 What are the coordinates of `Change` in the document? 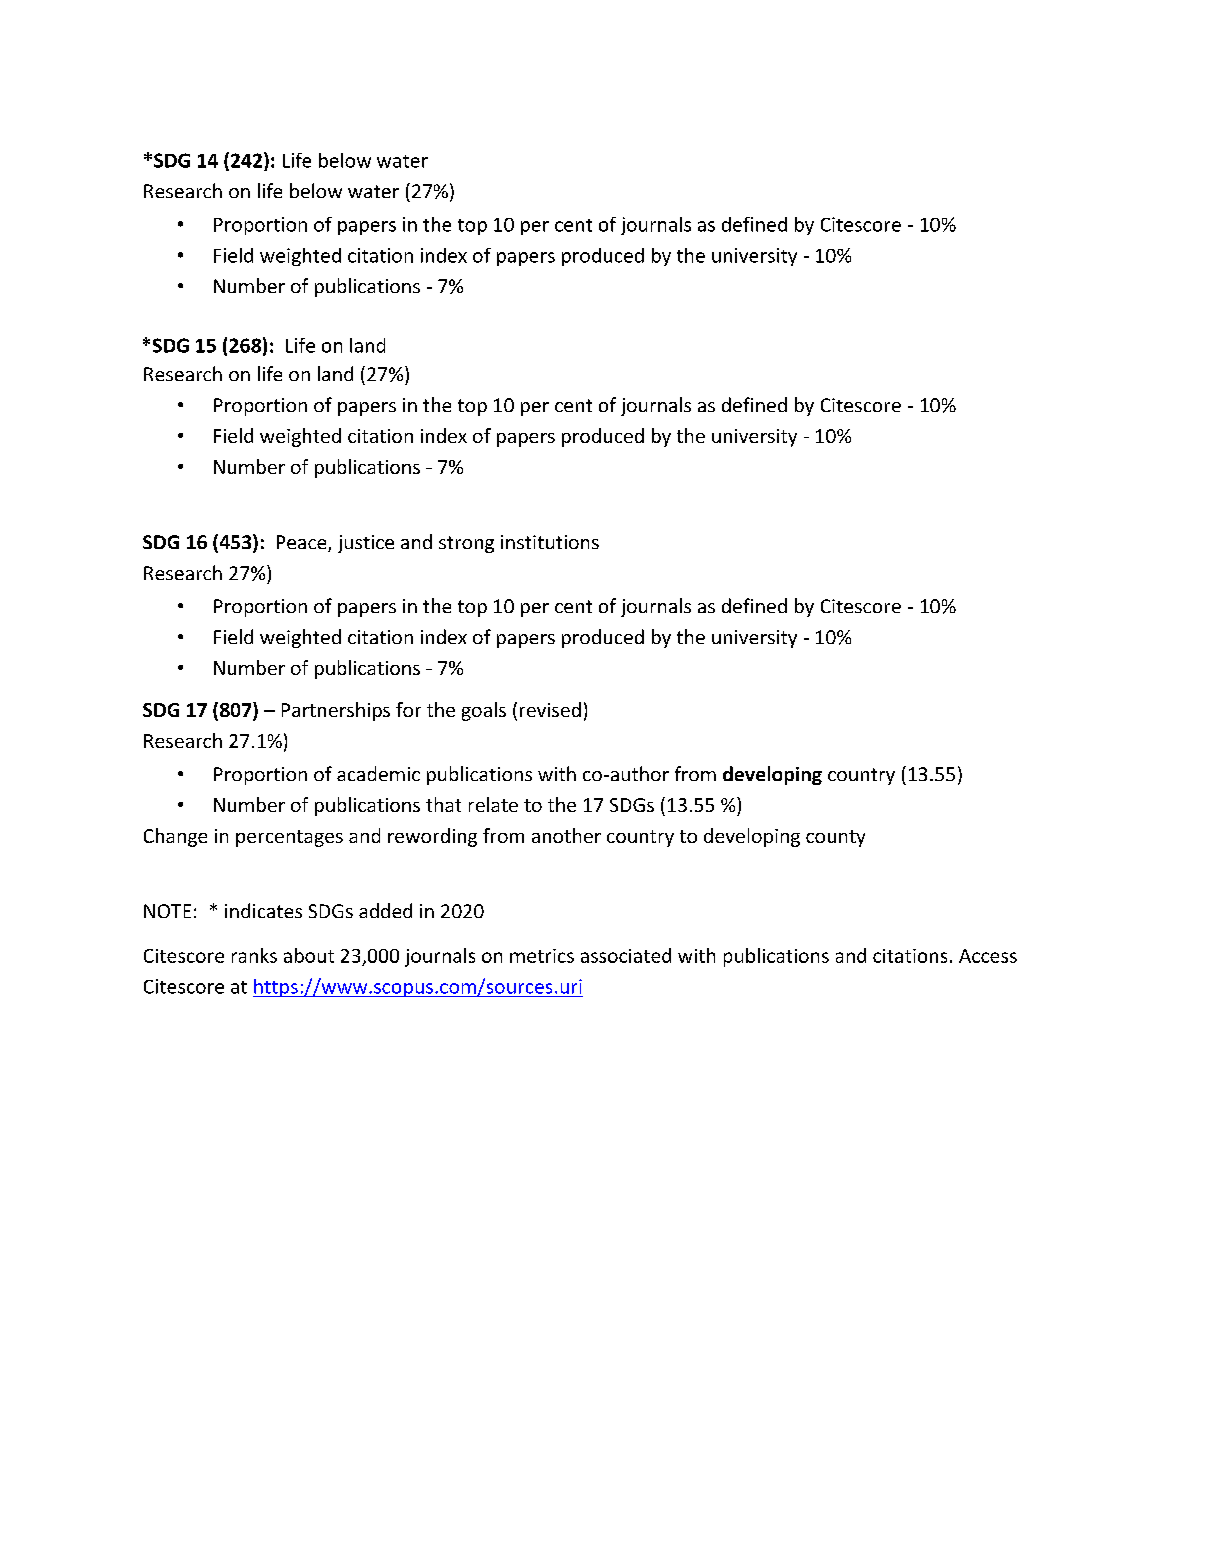 It's located at (175, 837).
